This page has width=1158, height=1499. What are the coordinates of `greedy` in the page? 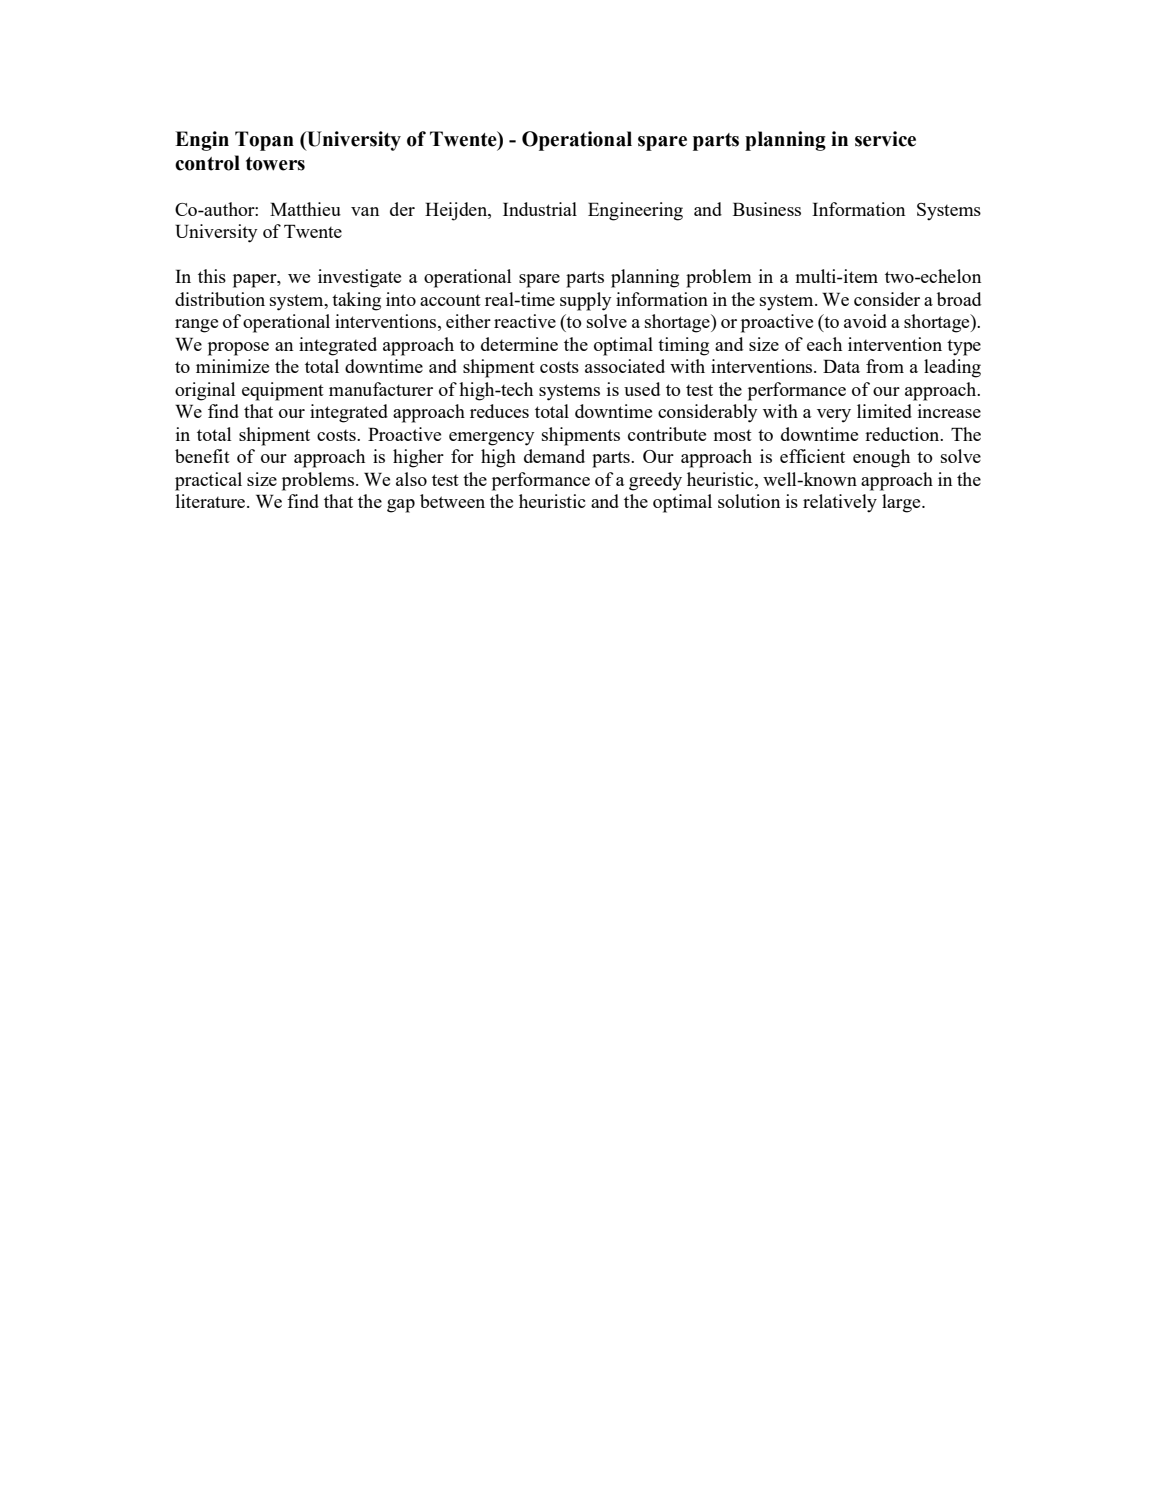 It's located at (655, 481).
